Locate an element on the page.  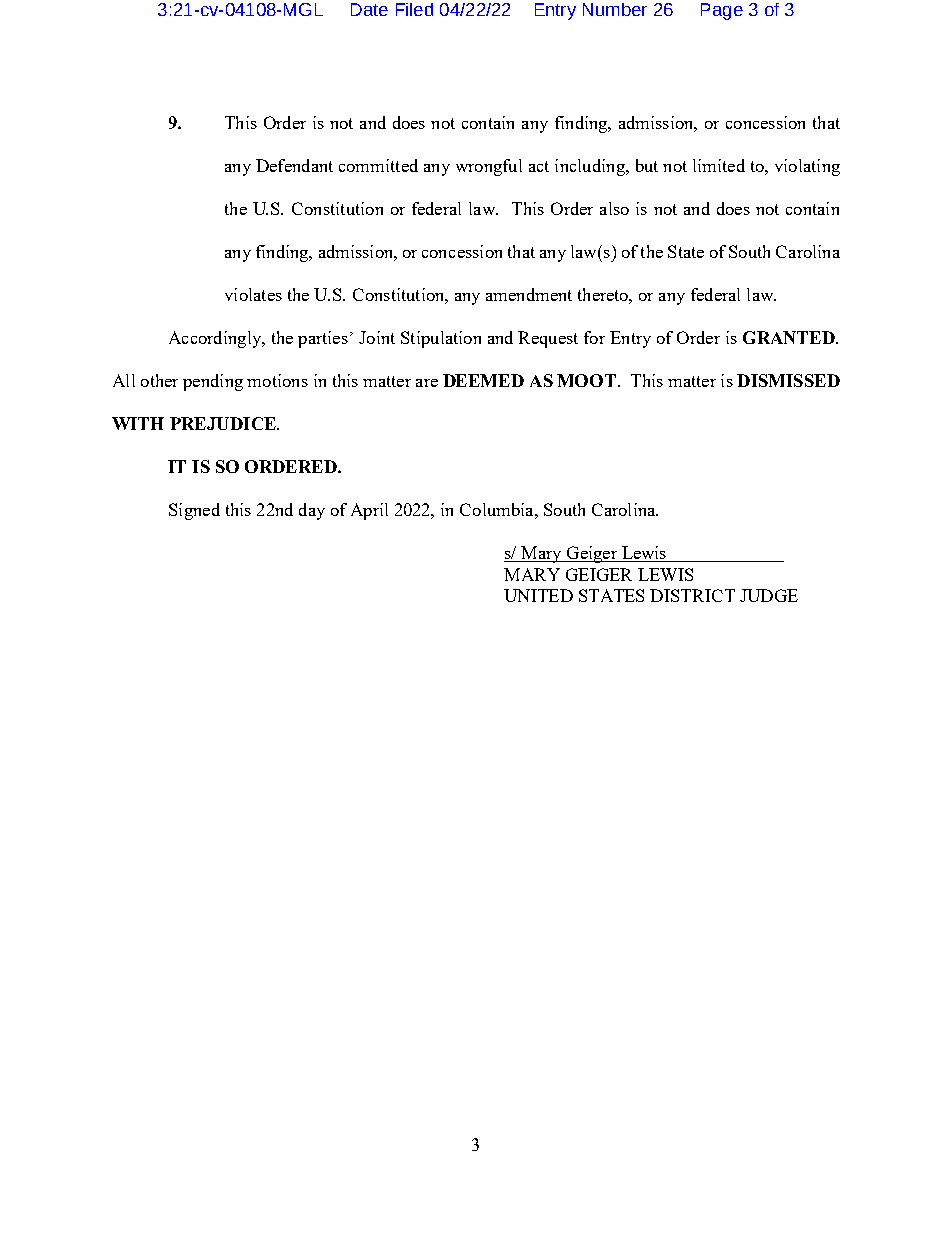
Defendant is located at coordinates (294, 165).
